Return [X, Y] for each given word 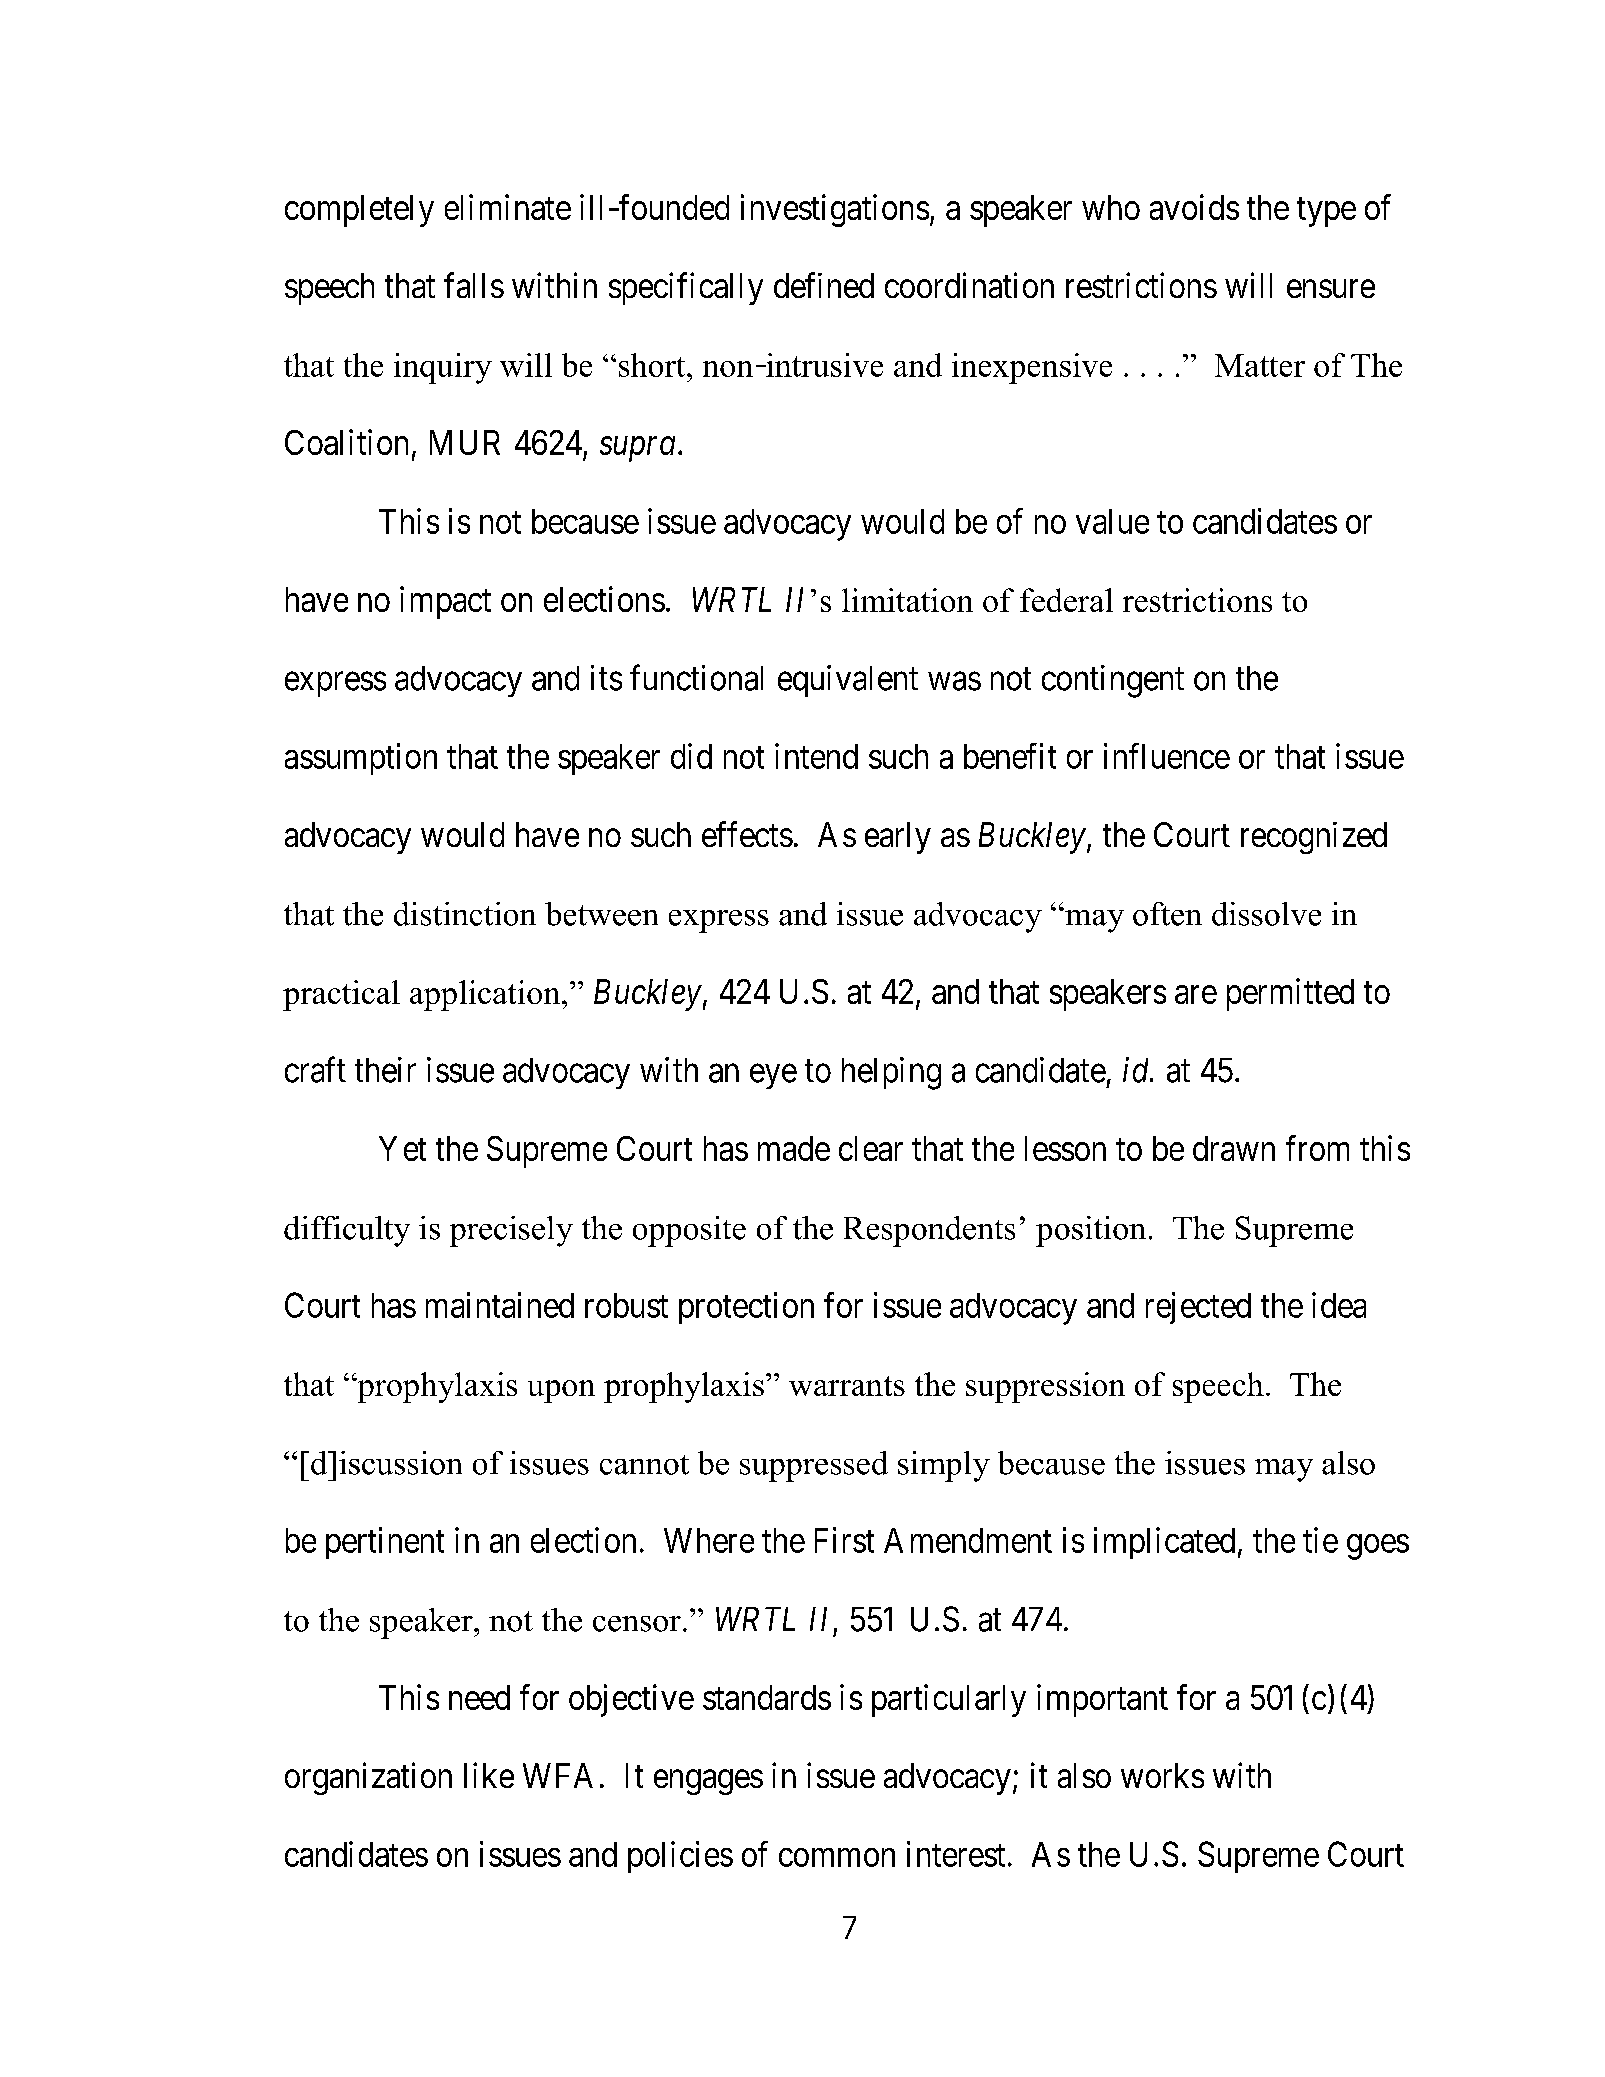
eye [773, 1076]
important [1102, 1700]
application [486, 995]
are [1196, 995]
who [1111, 207]
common [837, 1857]
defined [824, 285]
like [489, 1775]
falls [474, 285]
